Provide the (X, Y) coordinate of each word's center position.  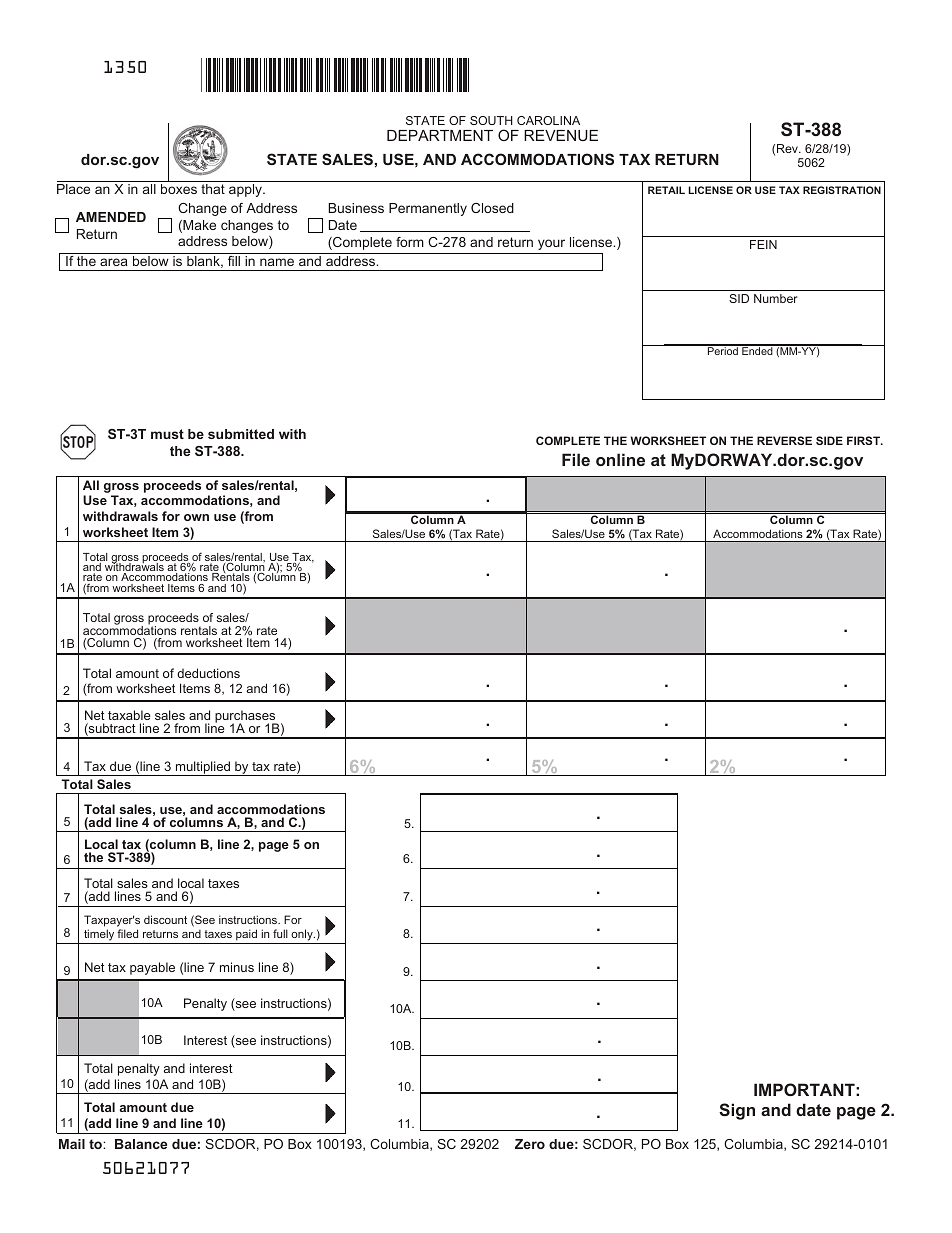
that (213, 189)
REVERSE (784, 440)
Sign (737, 1111)
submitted (241, 434)
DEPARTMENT (440, 135)
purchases (246, 718)
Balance (141, 1144)
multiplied (203, 768)
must (167, 434)
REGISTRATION (842, 190)
